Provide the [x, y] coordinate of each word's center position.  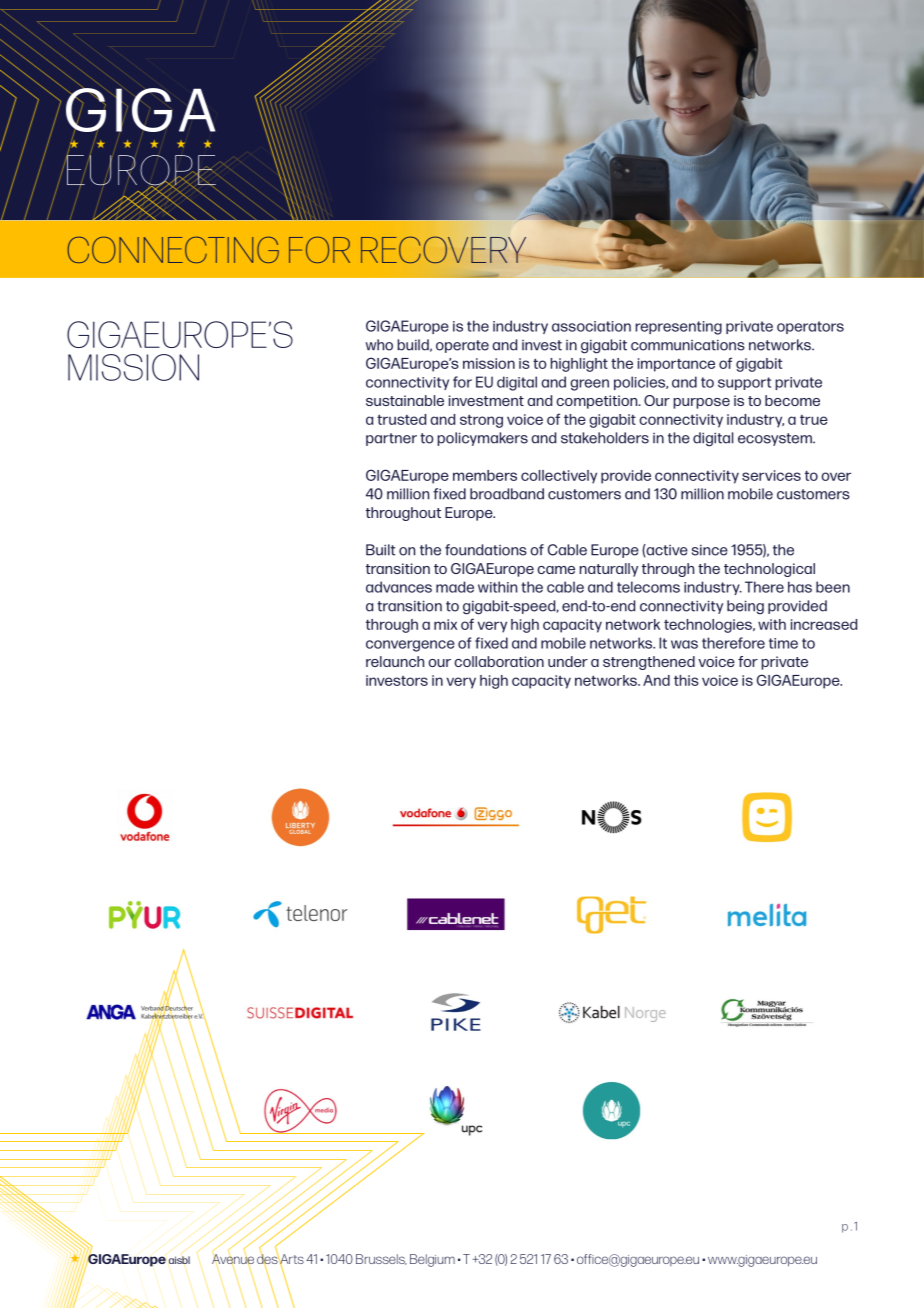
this [686, 680]
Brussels [381, 1259]
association [591, 326]
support [744, 383]
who [379, 345]
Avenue [233, 1260]
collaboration [499, 661]
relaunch [395, 661]
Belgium [432, 1260]
